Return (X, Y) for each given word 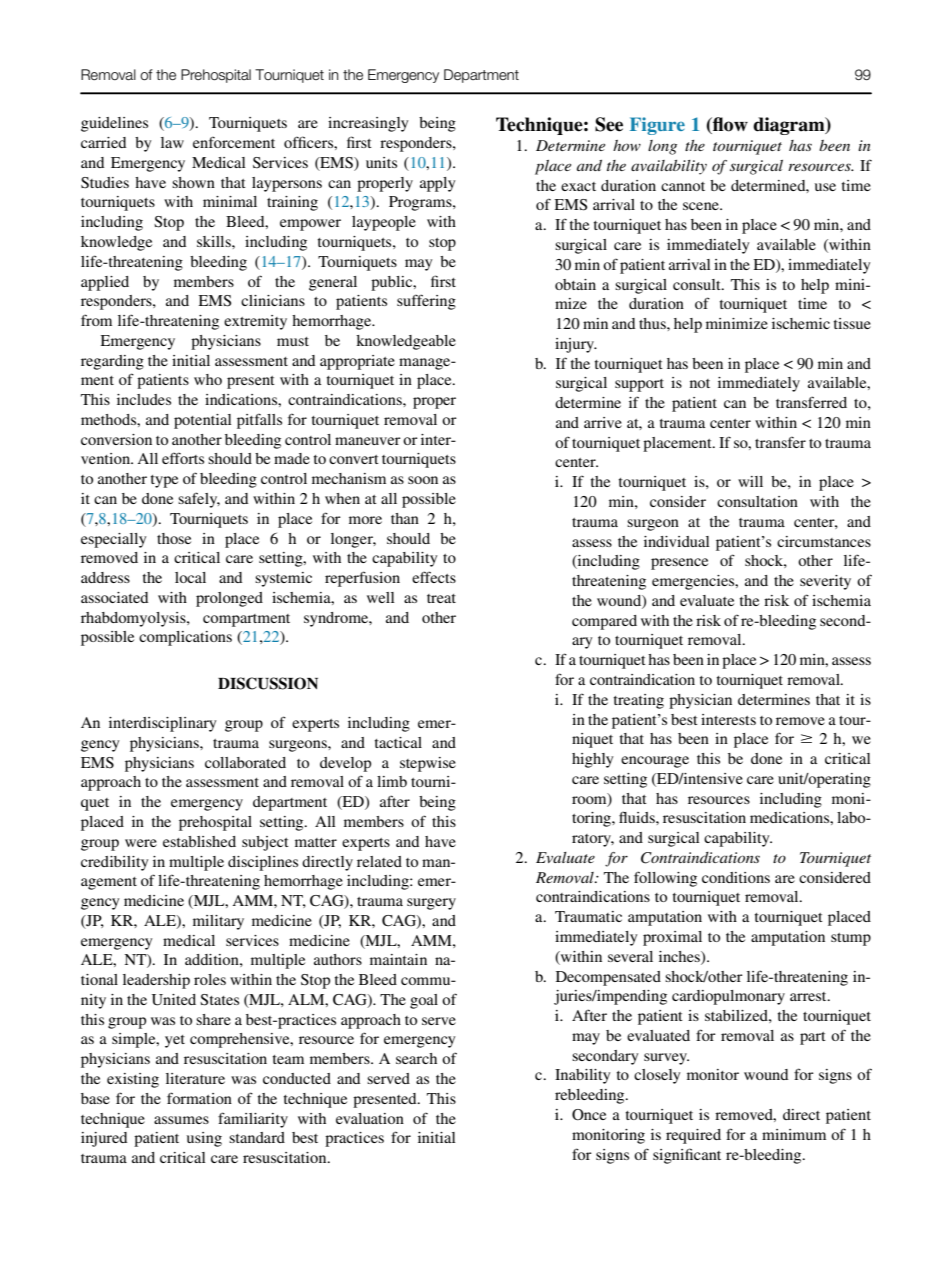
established (199, 841)
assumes (181, 1120)
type (164, 481)
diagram (790, 126)
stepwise (428, 764)
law (172, 142)
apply (438, 184)
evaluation (370, 1118)
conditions (736, 877)
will (750, 481)
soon (423, 480)
